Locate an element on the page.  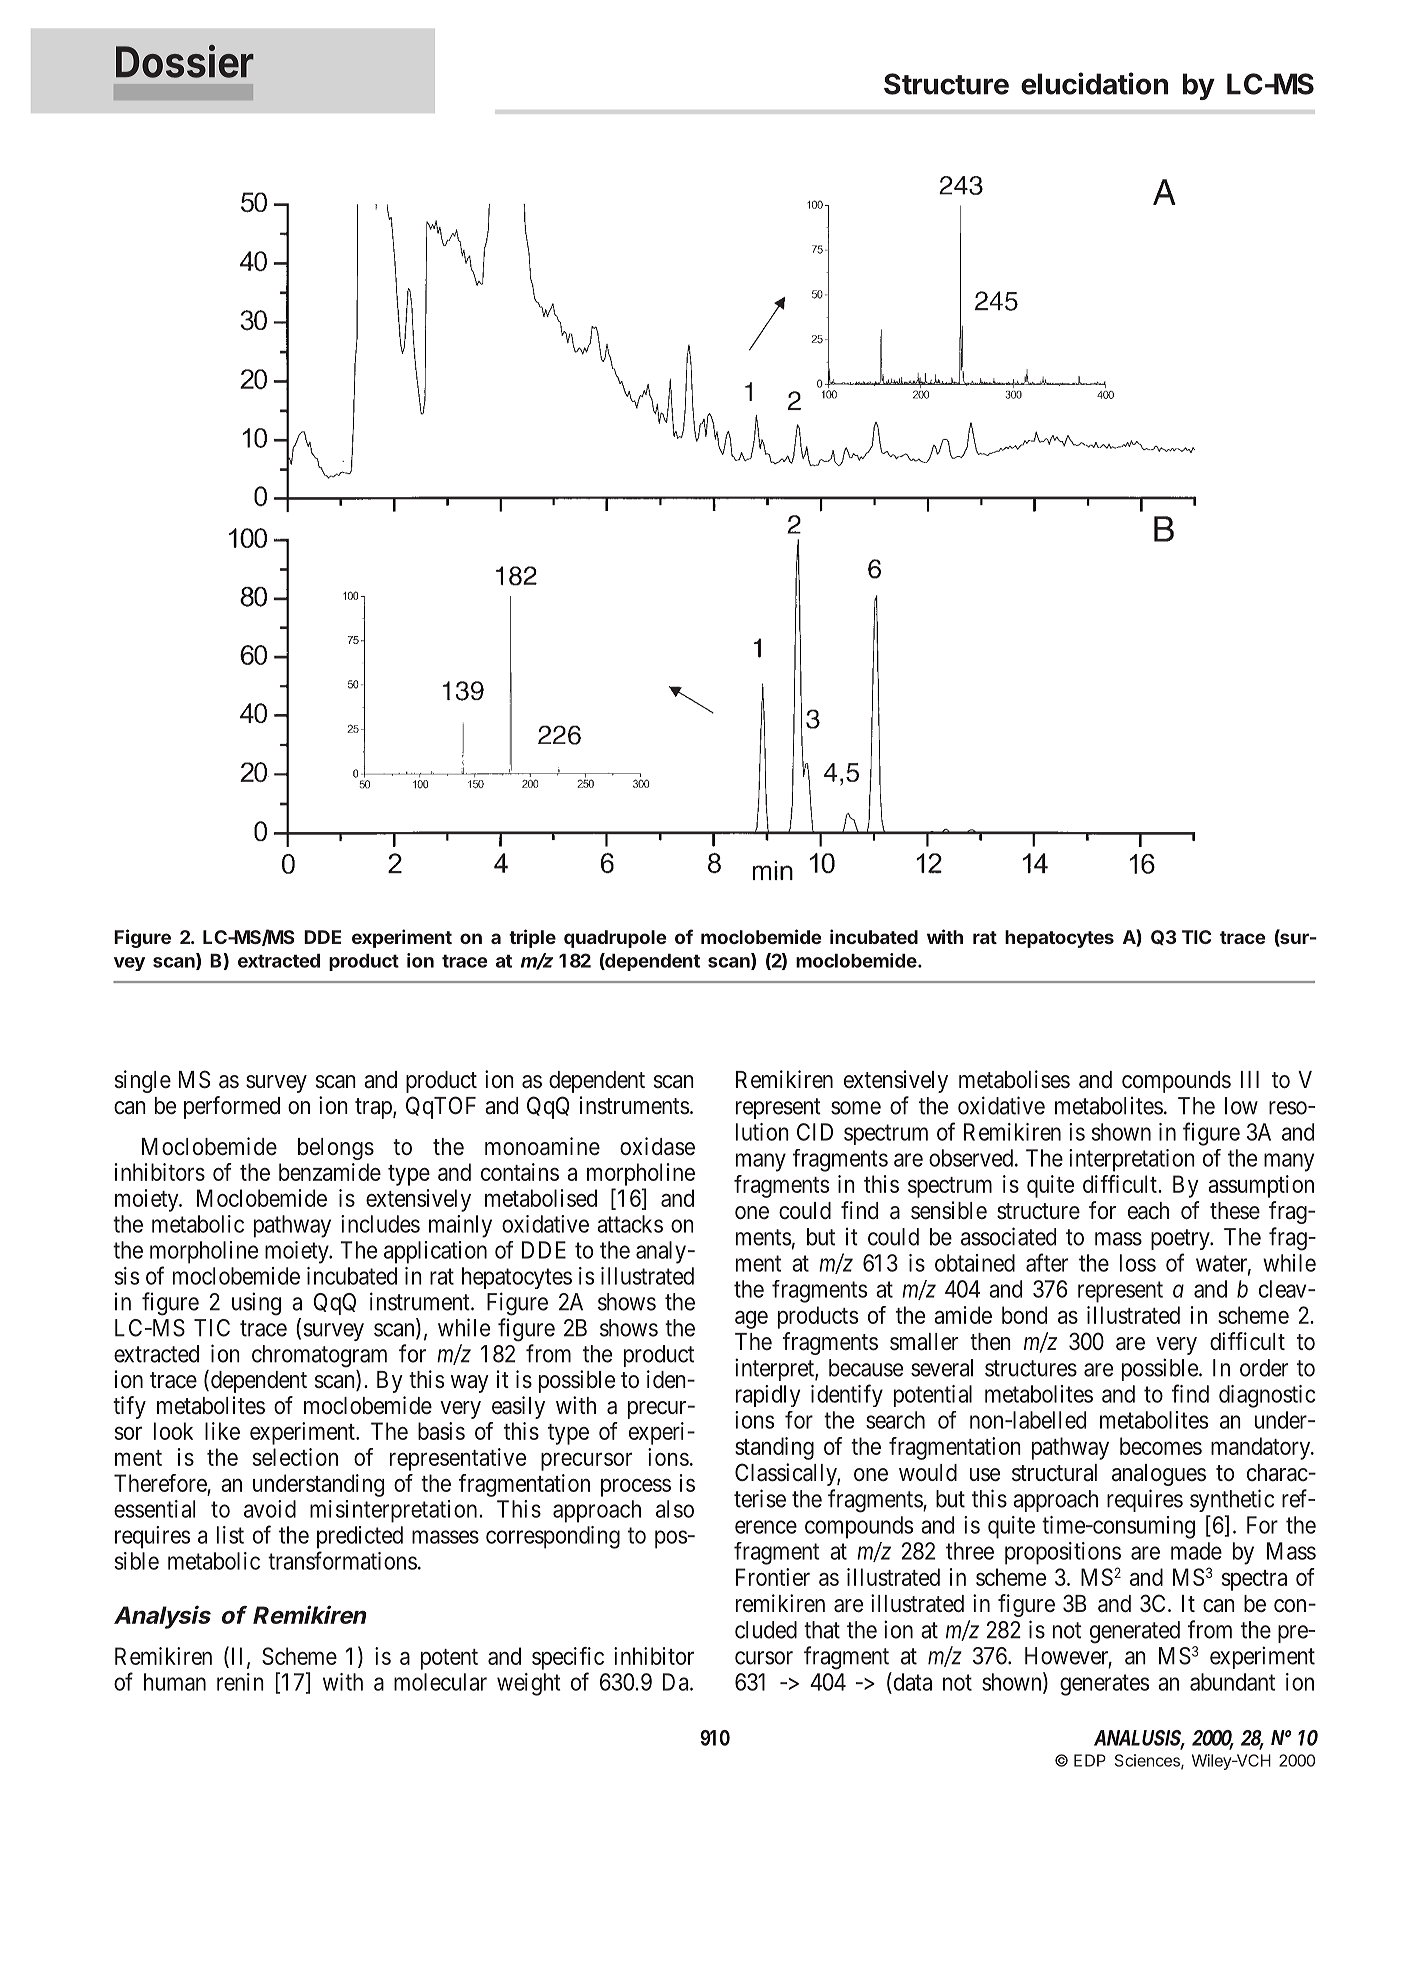
renin is located at coordinates (240, 1682).
